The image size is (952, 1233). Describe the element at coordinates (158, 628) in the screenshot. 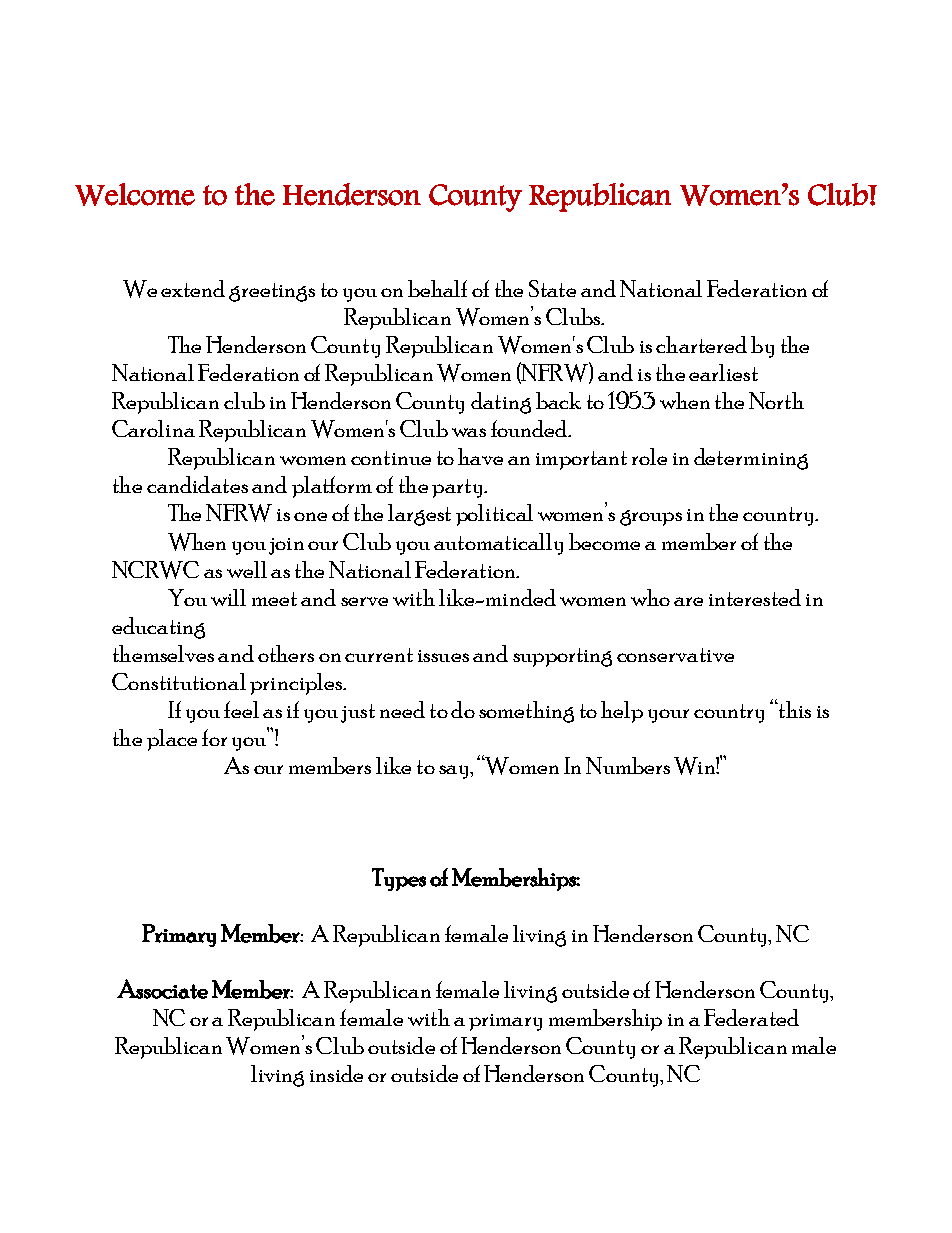

I see `educating` at that location.
